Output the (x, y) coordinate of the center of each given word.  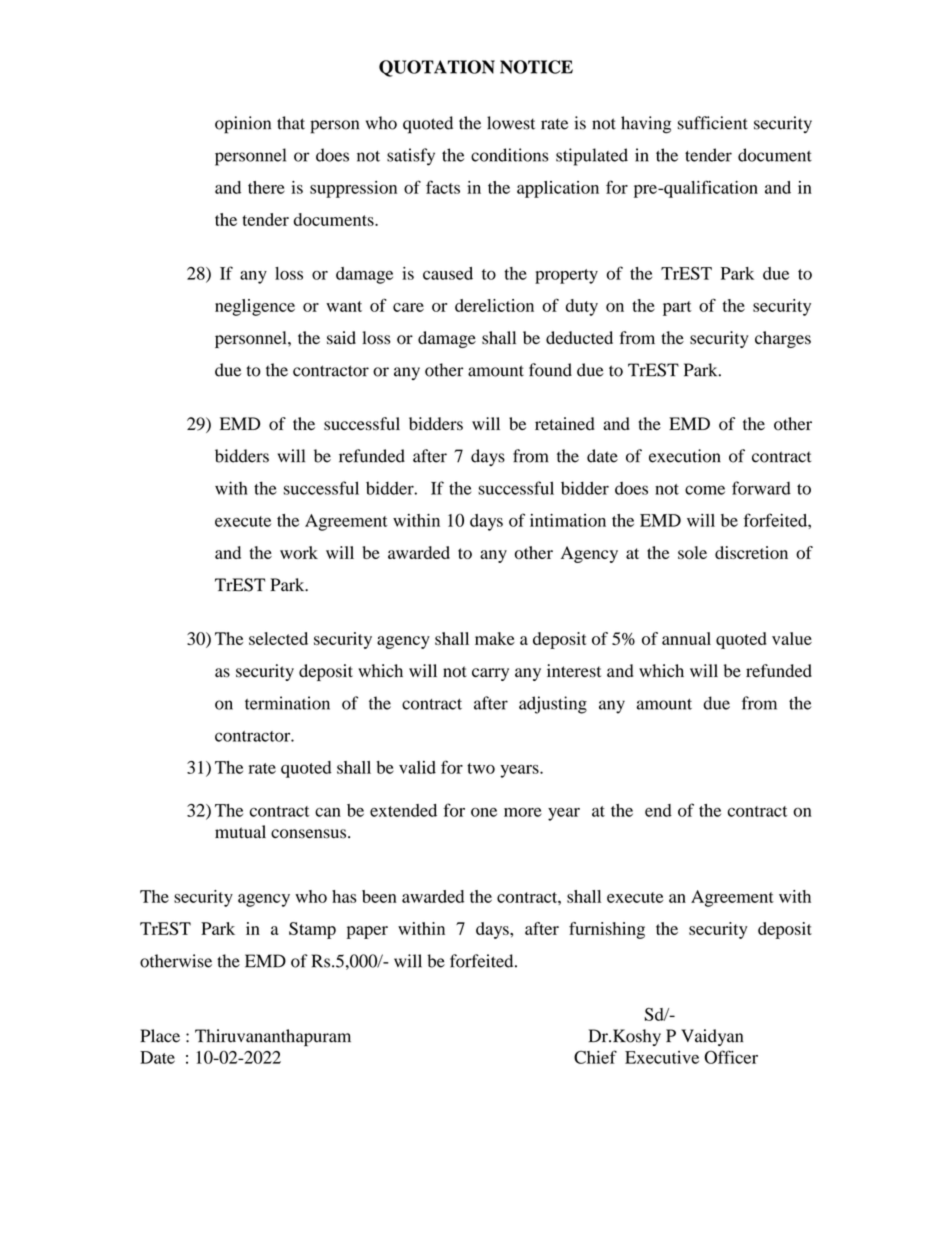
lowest (511, 123)
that (291, 123)
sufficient (713, 123)
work (299, 552)
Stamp (312, 930)
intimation (568, 520)
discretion (751, 552)
